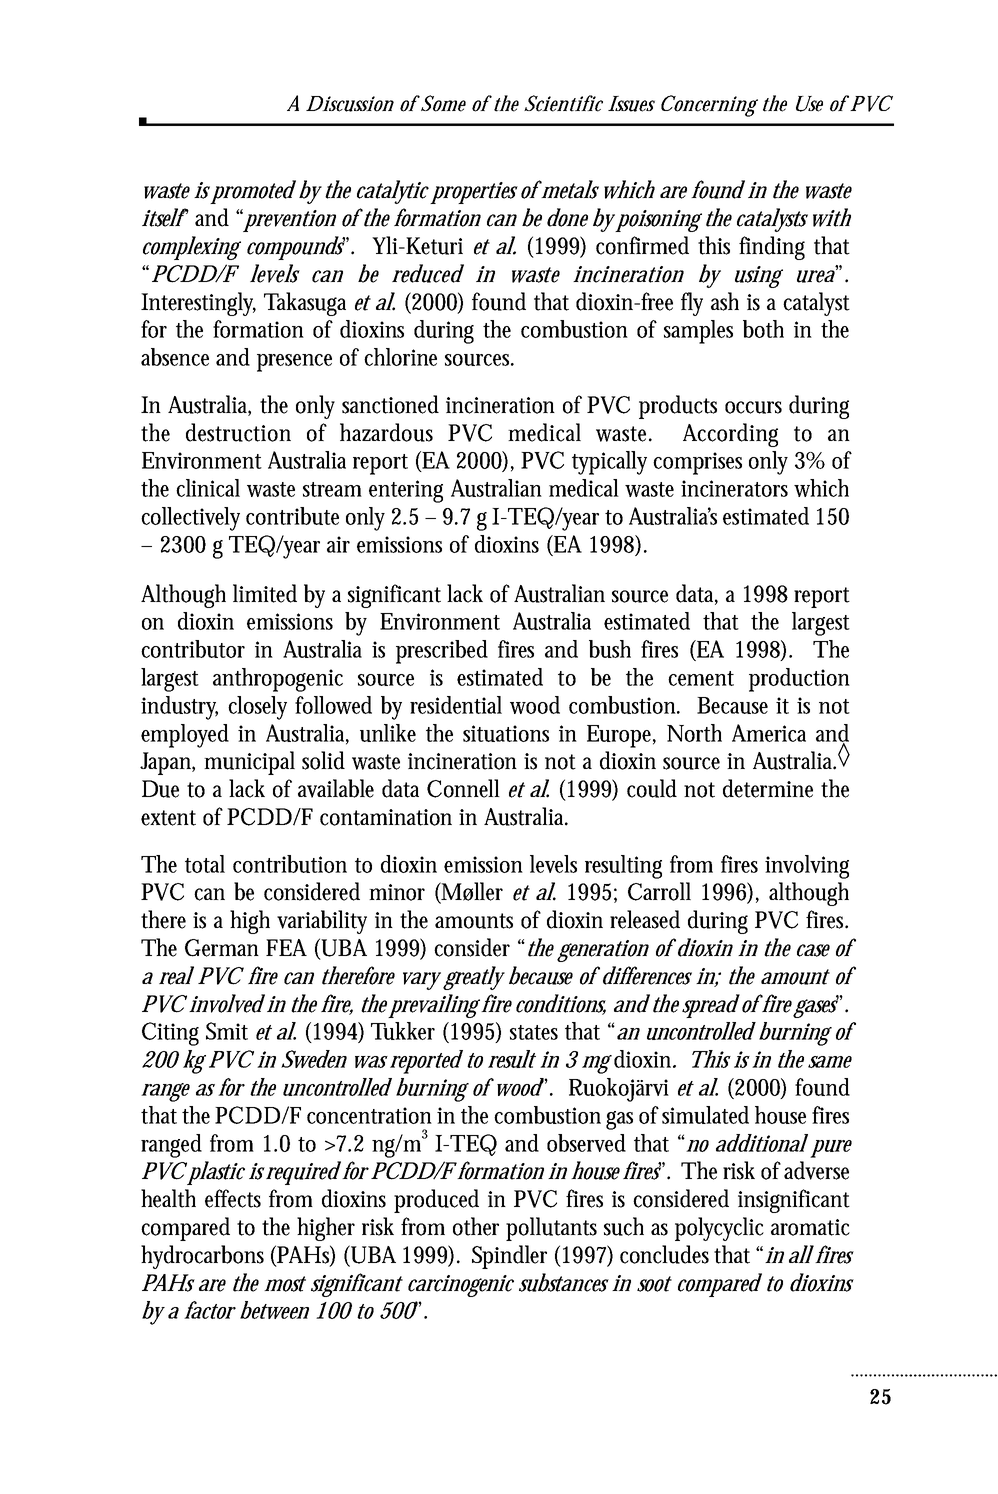 This document has width=998, height=1494. What do you see at coordinates (202, 1257) in the document?
I see `hydrocarbons` at bounding box center [202, 1257].
